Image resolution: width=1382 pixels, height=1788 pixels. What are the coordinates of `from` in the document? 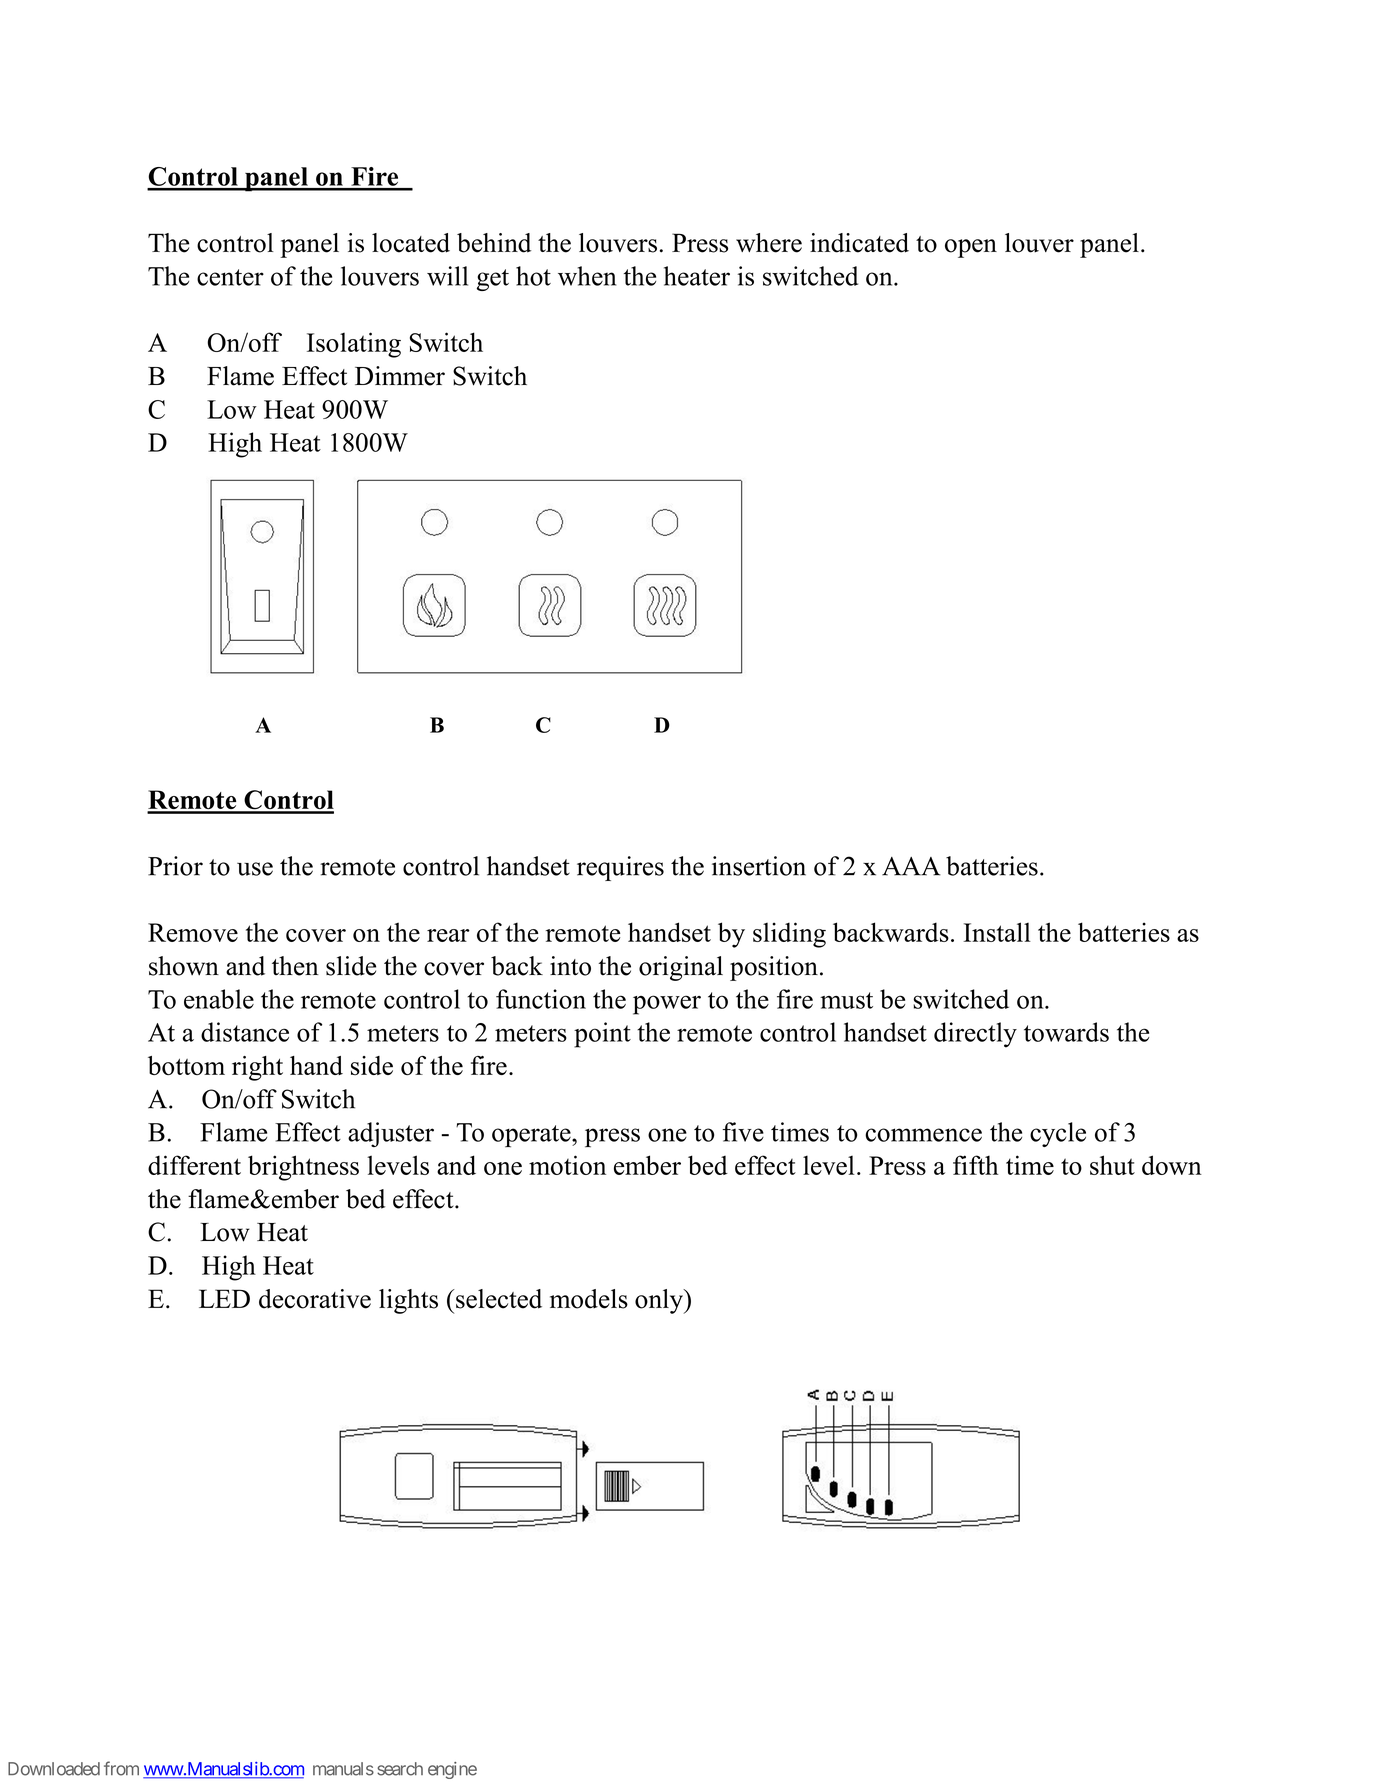 It's located at (121, 1768).
